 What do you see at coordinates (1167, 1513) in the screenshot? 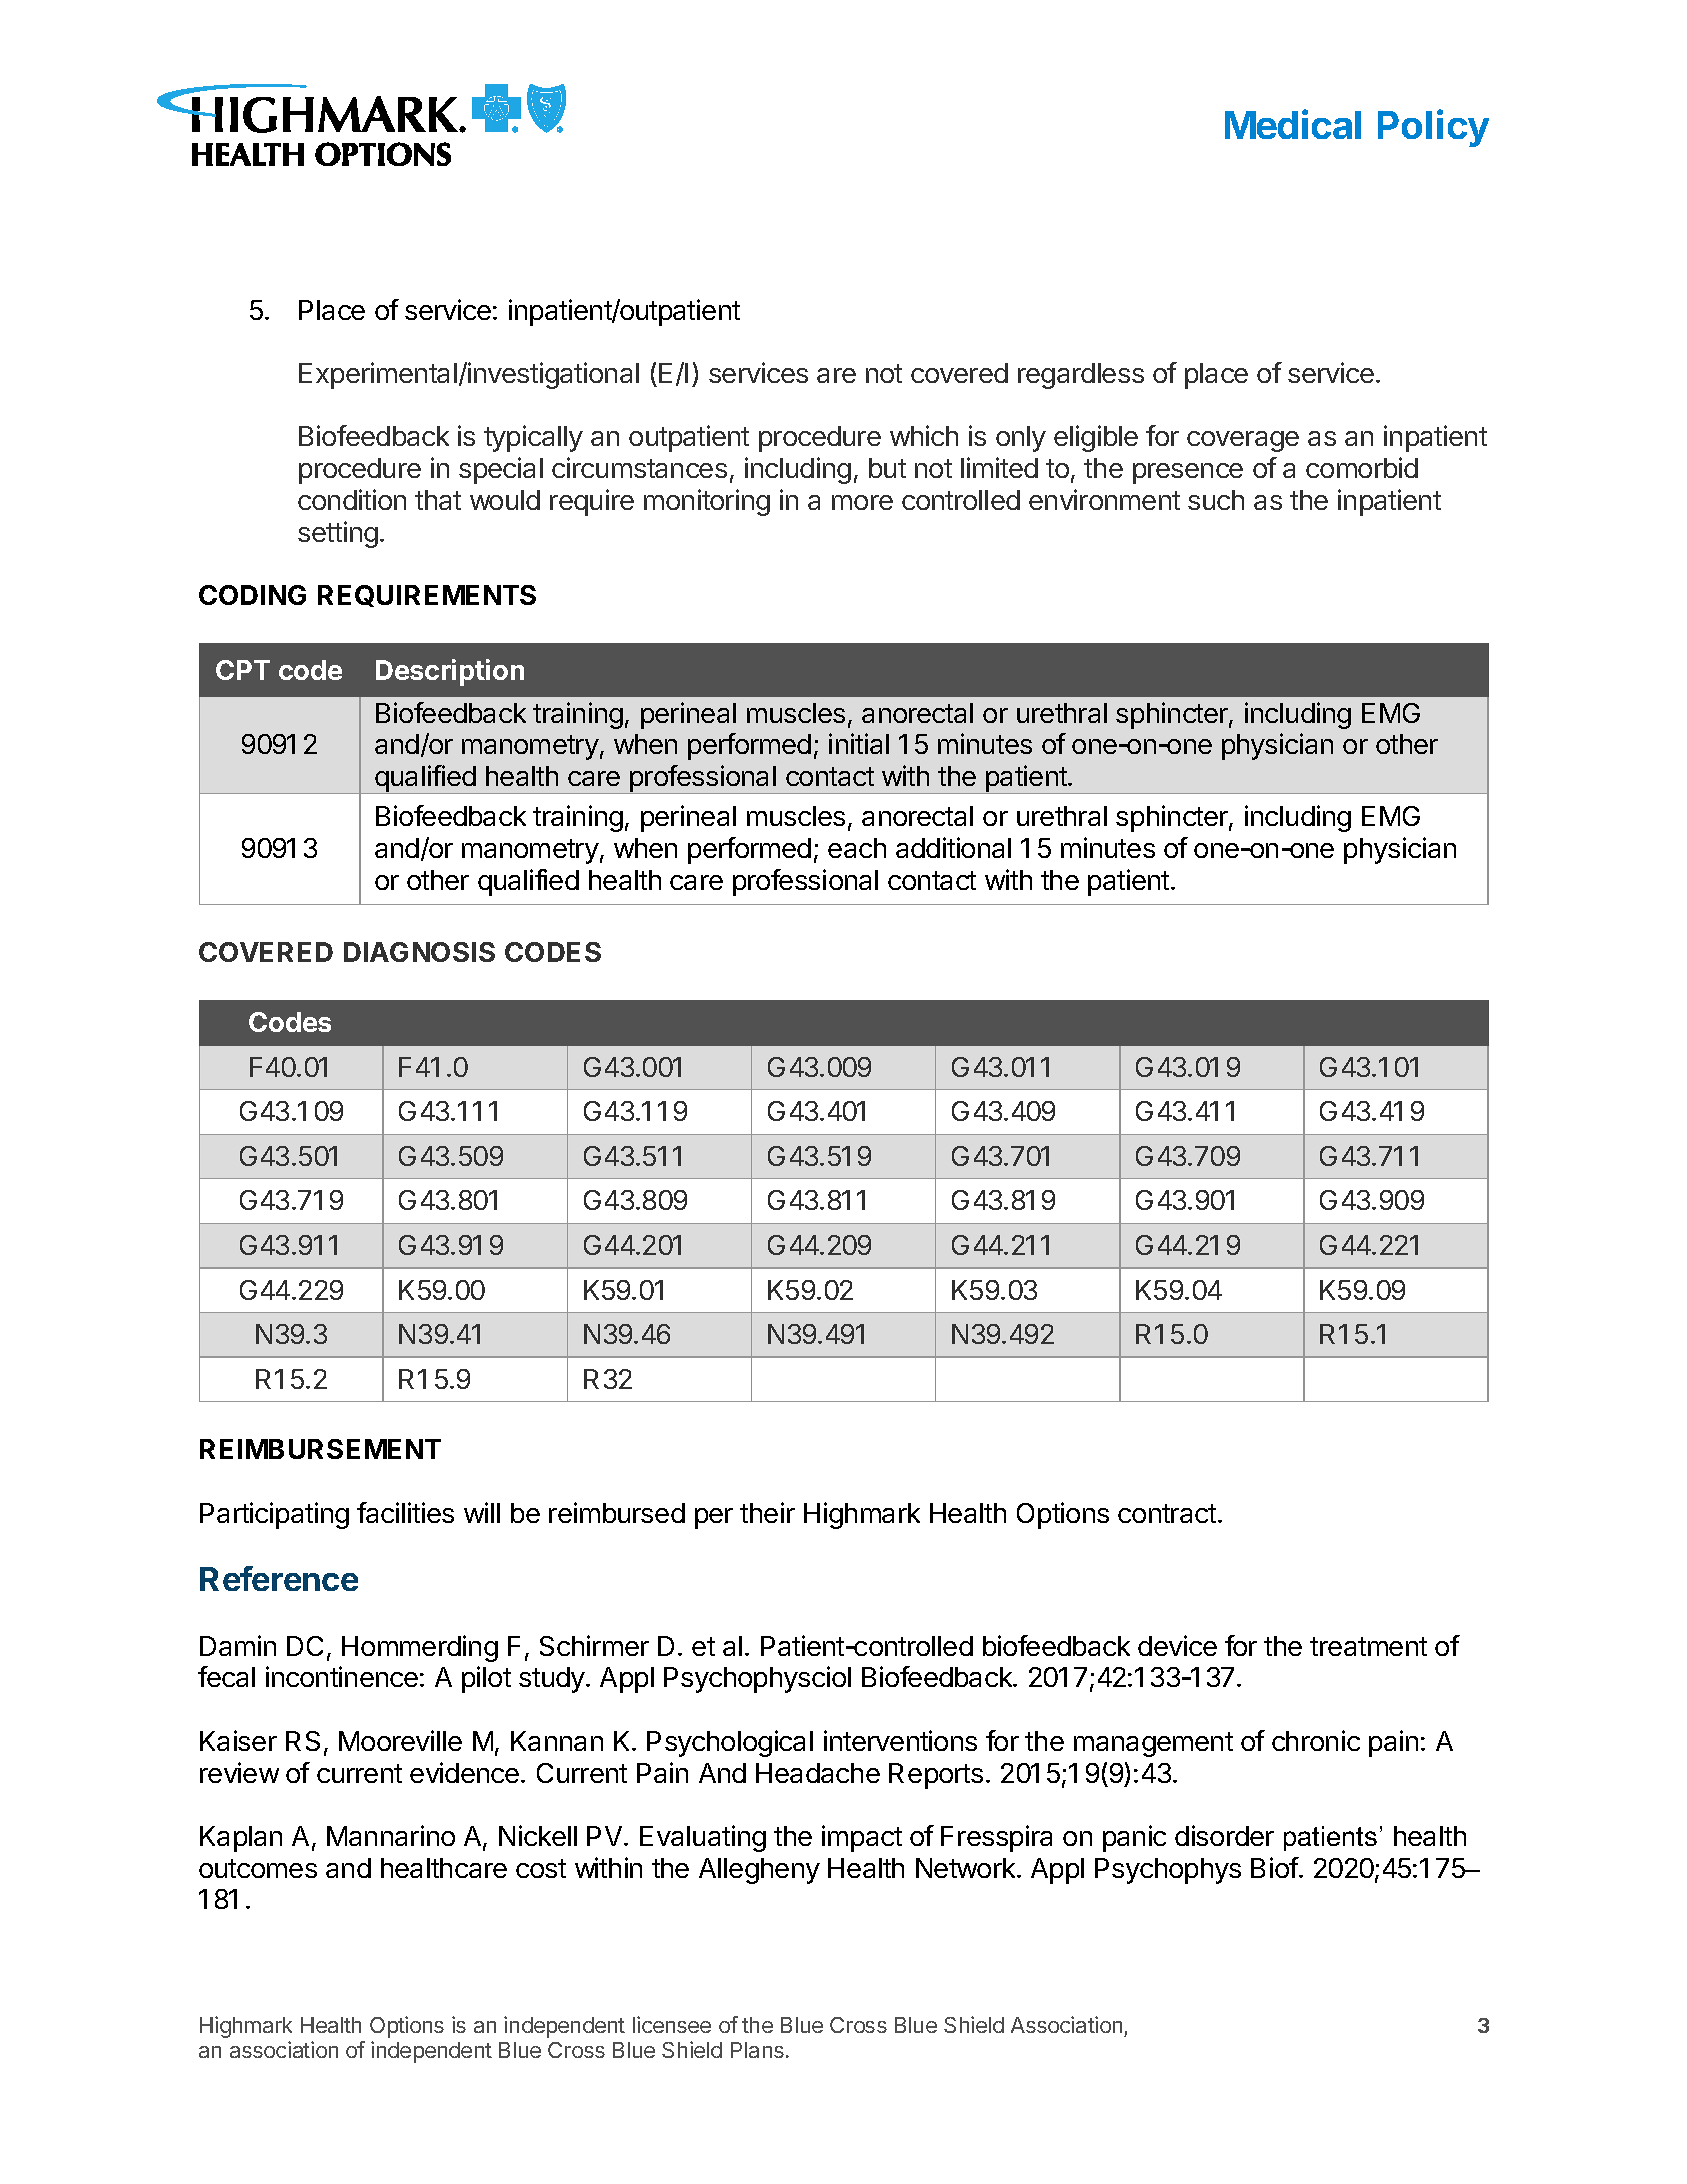
I see `contract` at bounding box center [1167, 1513].
